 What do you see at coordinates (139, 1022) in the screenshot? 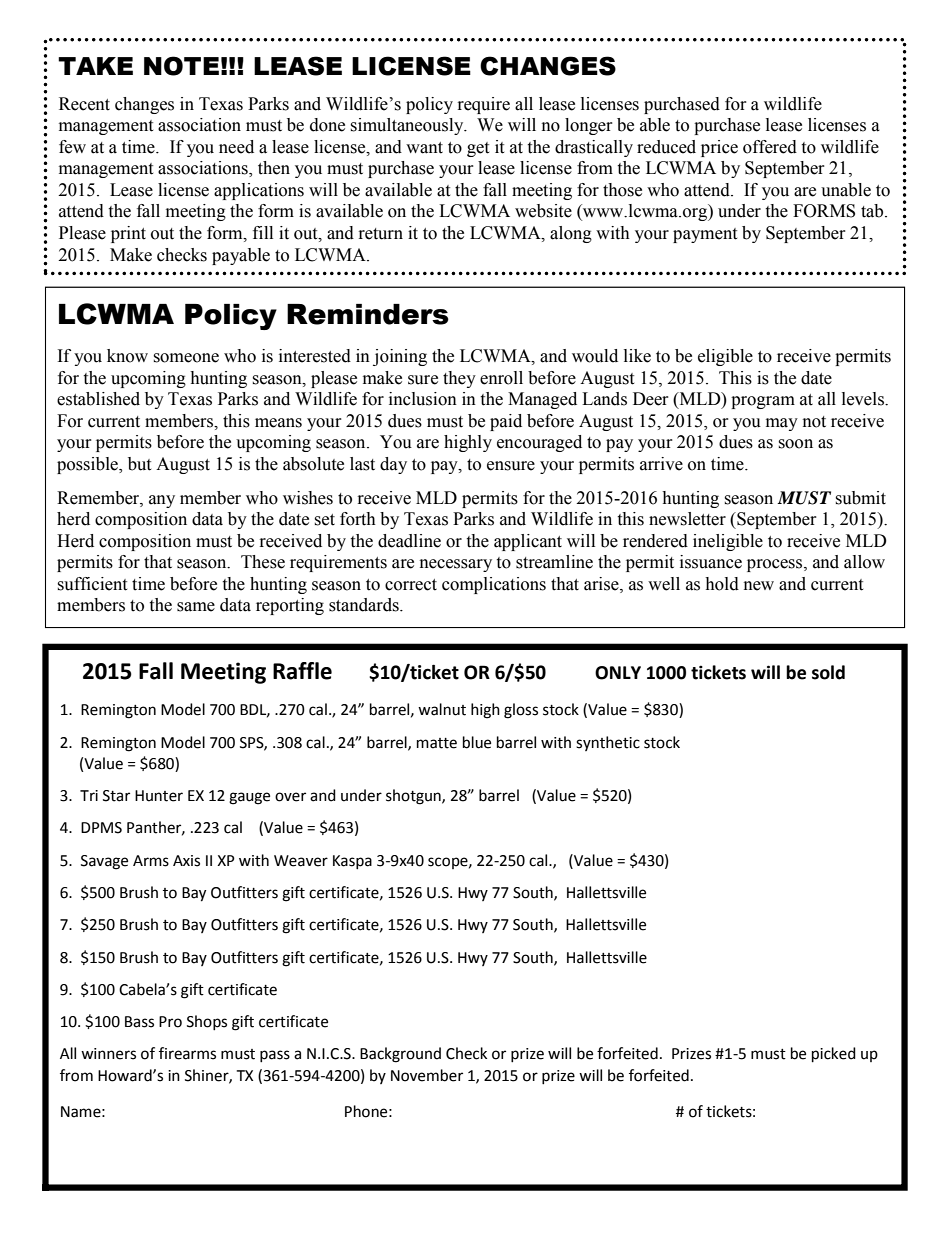
I see `Bass` at bounding box center [139, 1022].
